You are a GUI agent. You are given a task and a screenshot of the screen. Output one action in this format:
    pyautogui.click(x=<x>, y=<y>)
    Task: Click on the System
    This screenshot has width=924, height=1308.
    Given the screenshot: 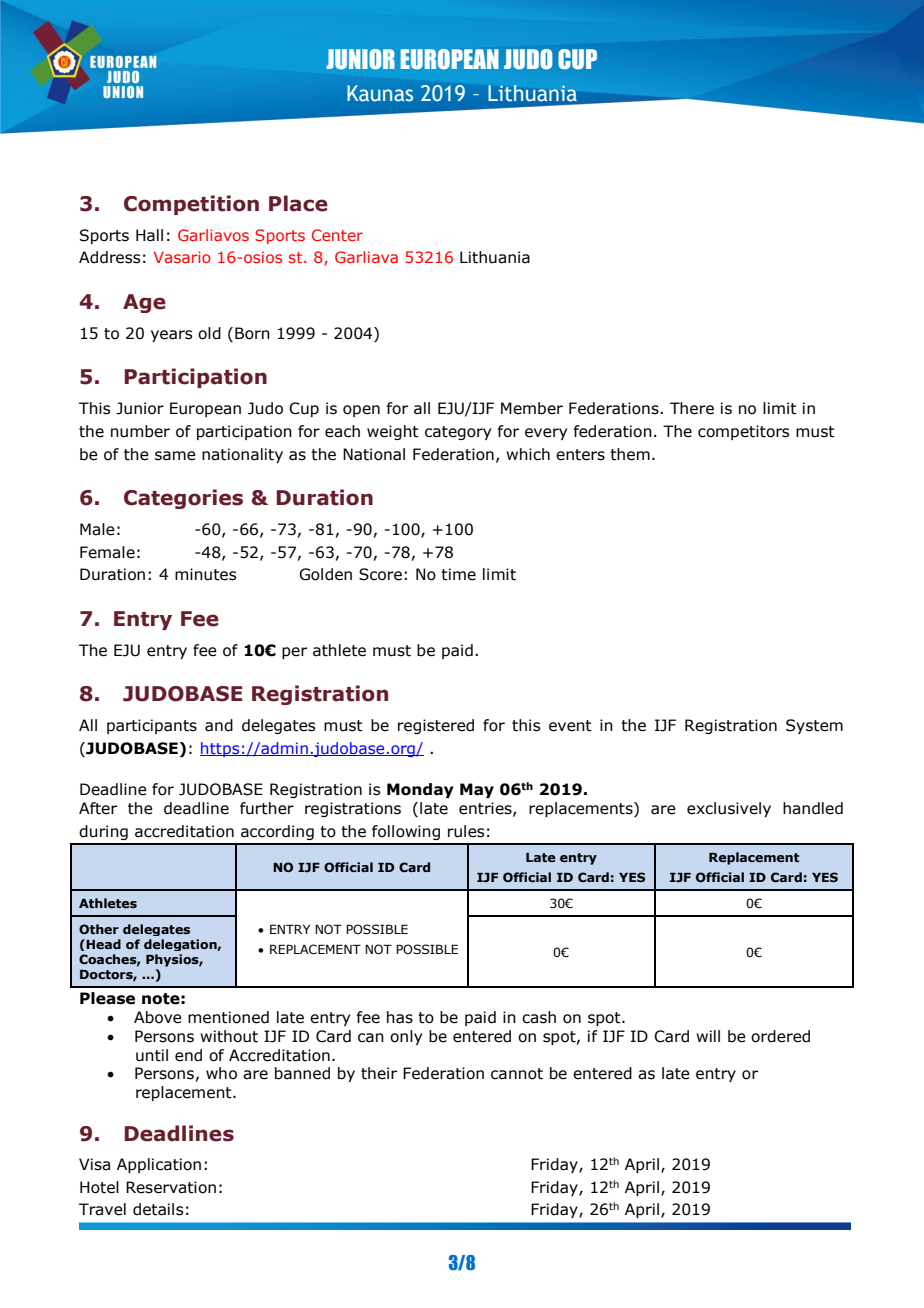 What is the action you would take?
    pyautogui.click(x=814, y=726)
